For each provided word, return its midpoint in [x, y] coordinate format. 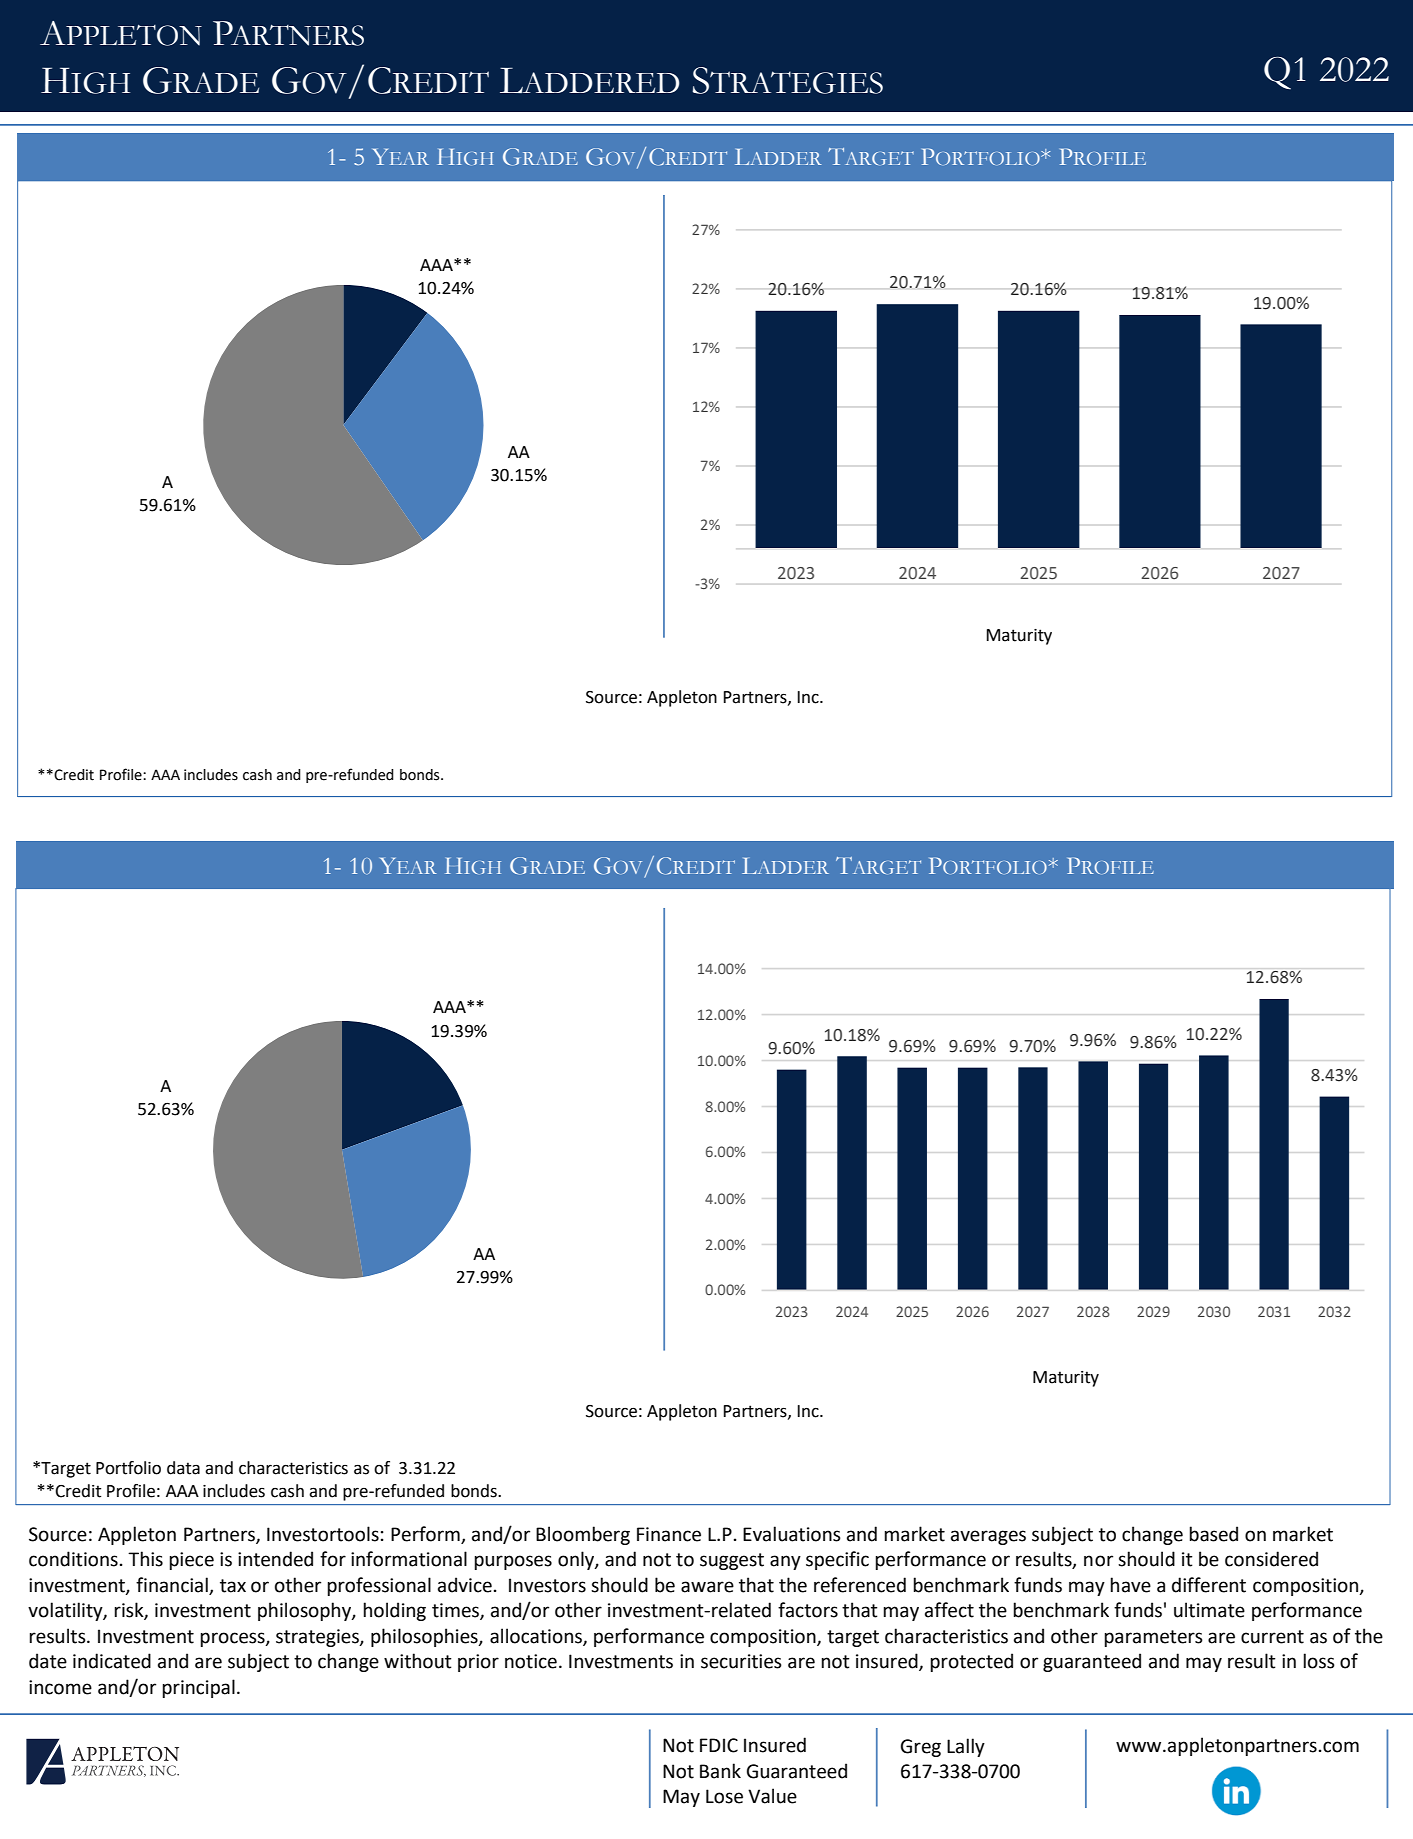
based [1213, 1534]
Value [772, 1796]
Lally [966, 1747]
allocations [537, 1637]
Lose [724, 1796]
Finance [669, 1534]
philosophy [305, 1611]
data [183, 1468]
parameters [1153, 1638]
